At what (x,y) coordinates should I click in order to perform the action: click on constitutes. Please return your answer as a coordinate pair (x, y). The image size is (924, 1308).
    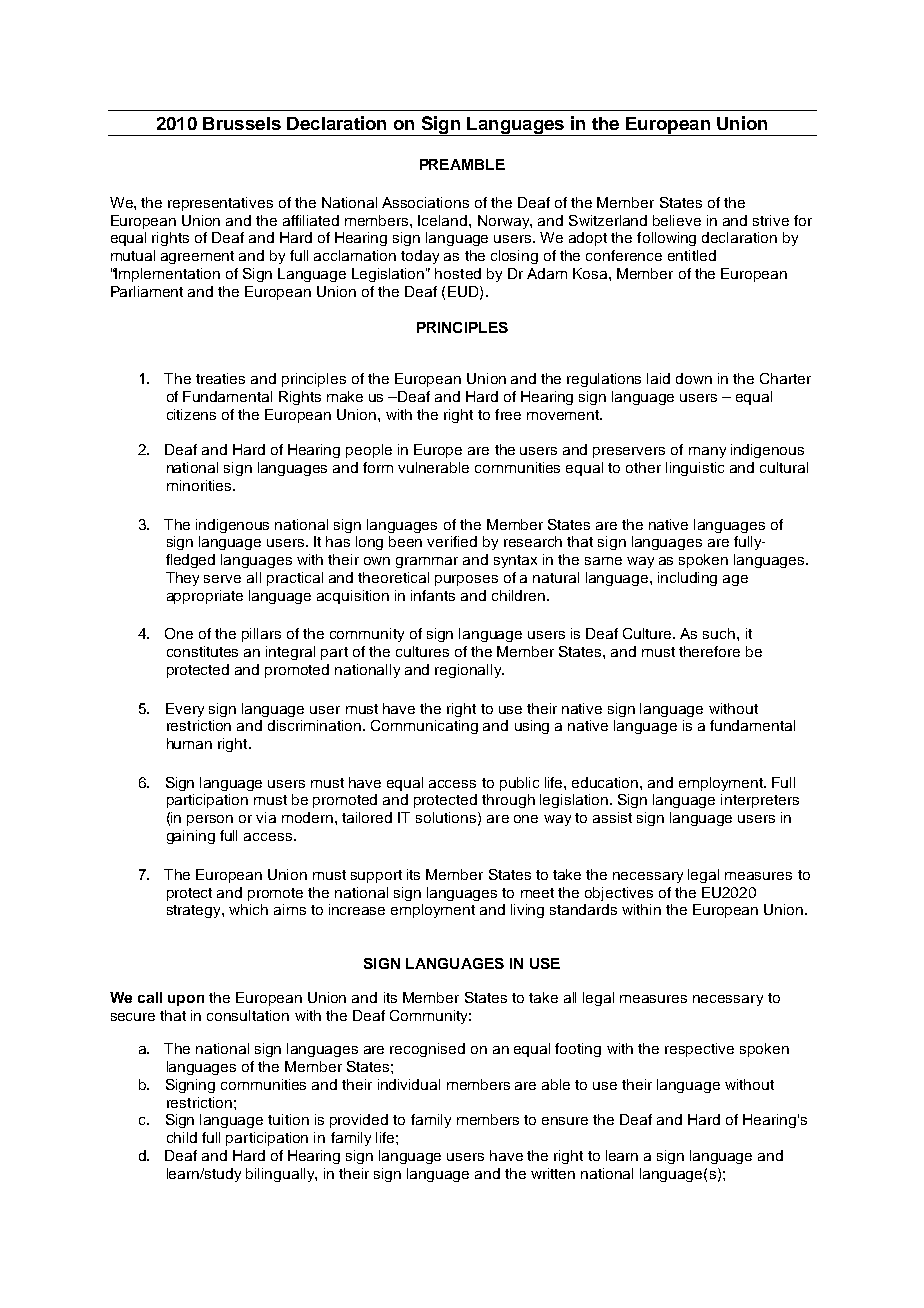
    Looking at the image, I should click on (202, 651).
